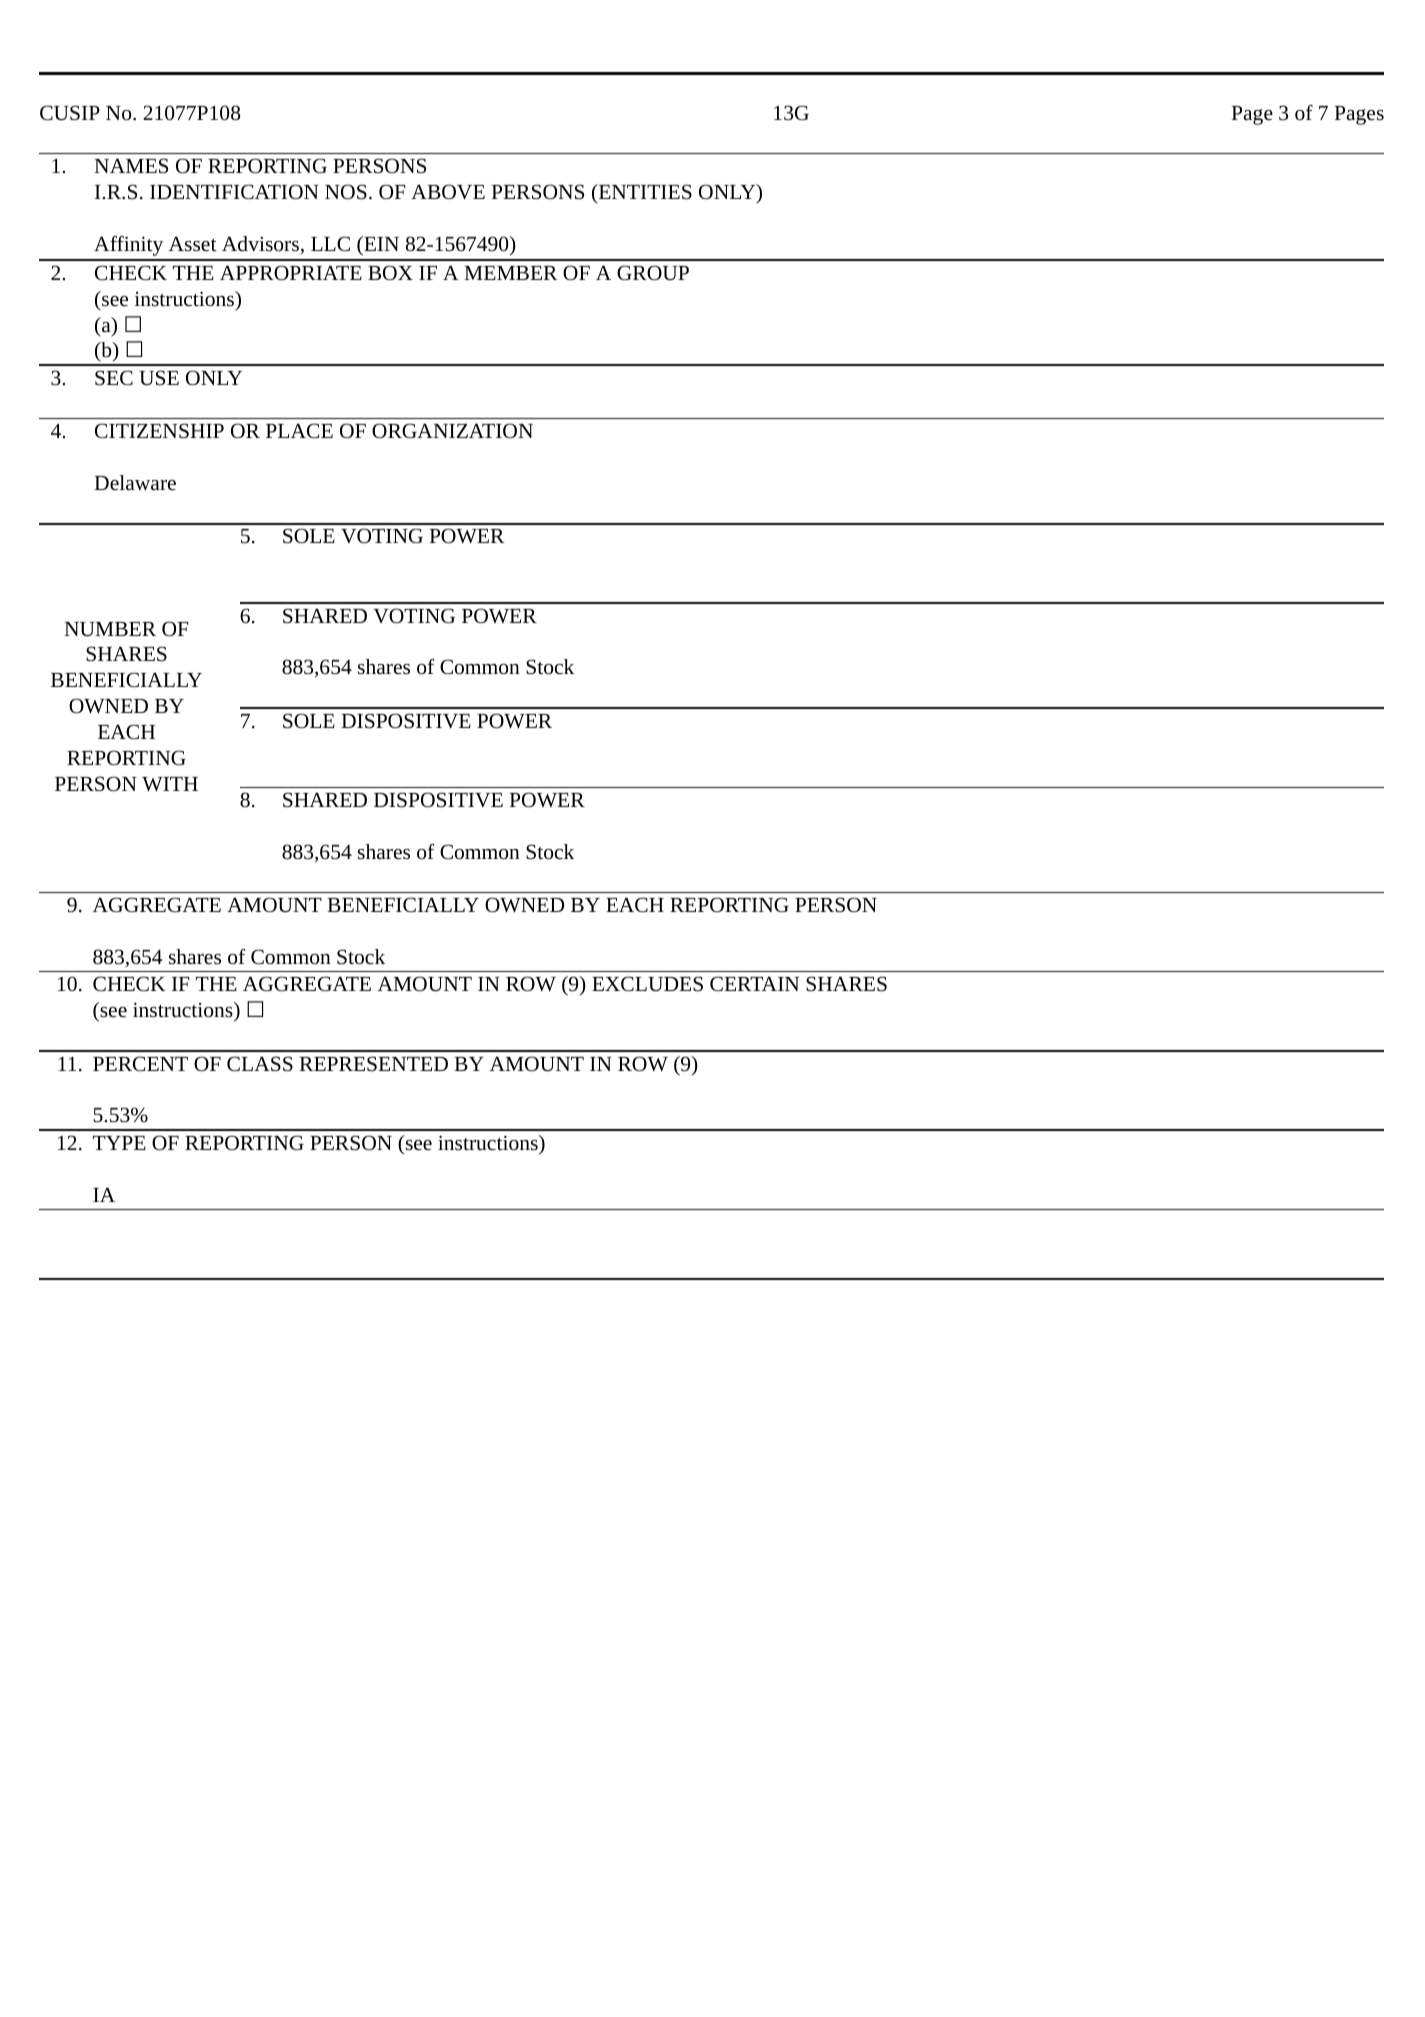 The width and height of the document is (1425, 2017). What do you see at coordinates (644, 192) in the document?
I see `ENTITIES` at bounding box center [644, 192].
